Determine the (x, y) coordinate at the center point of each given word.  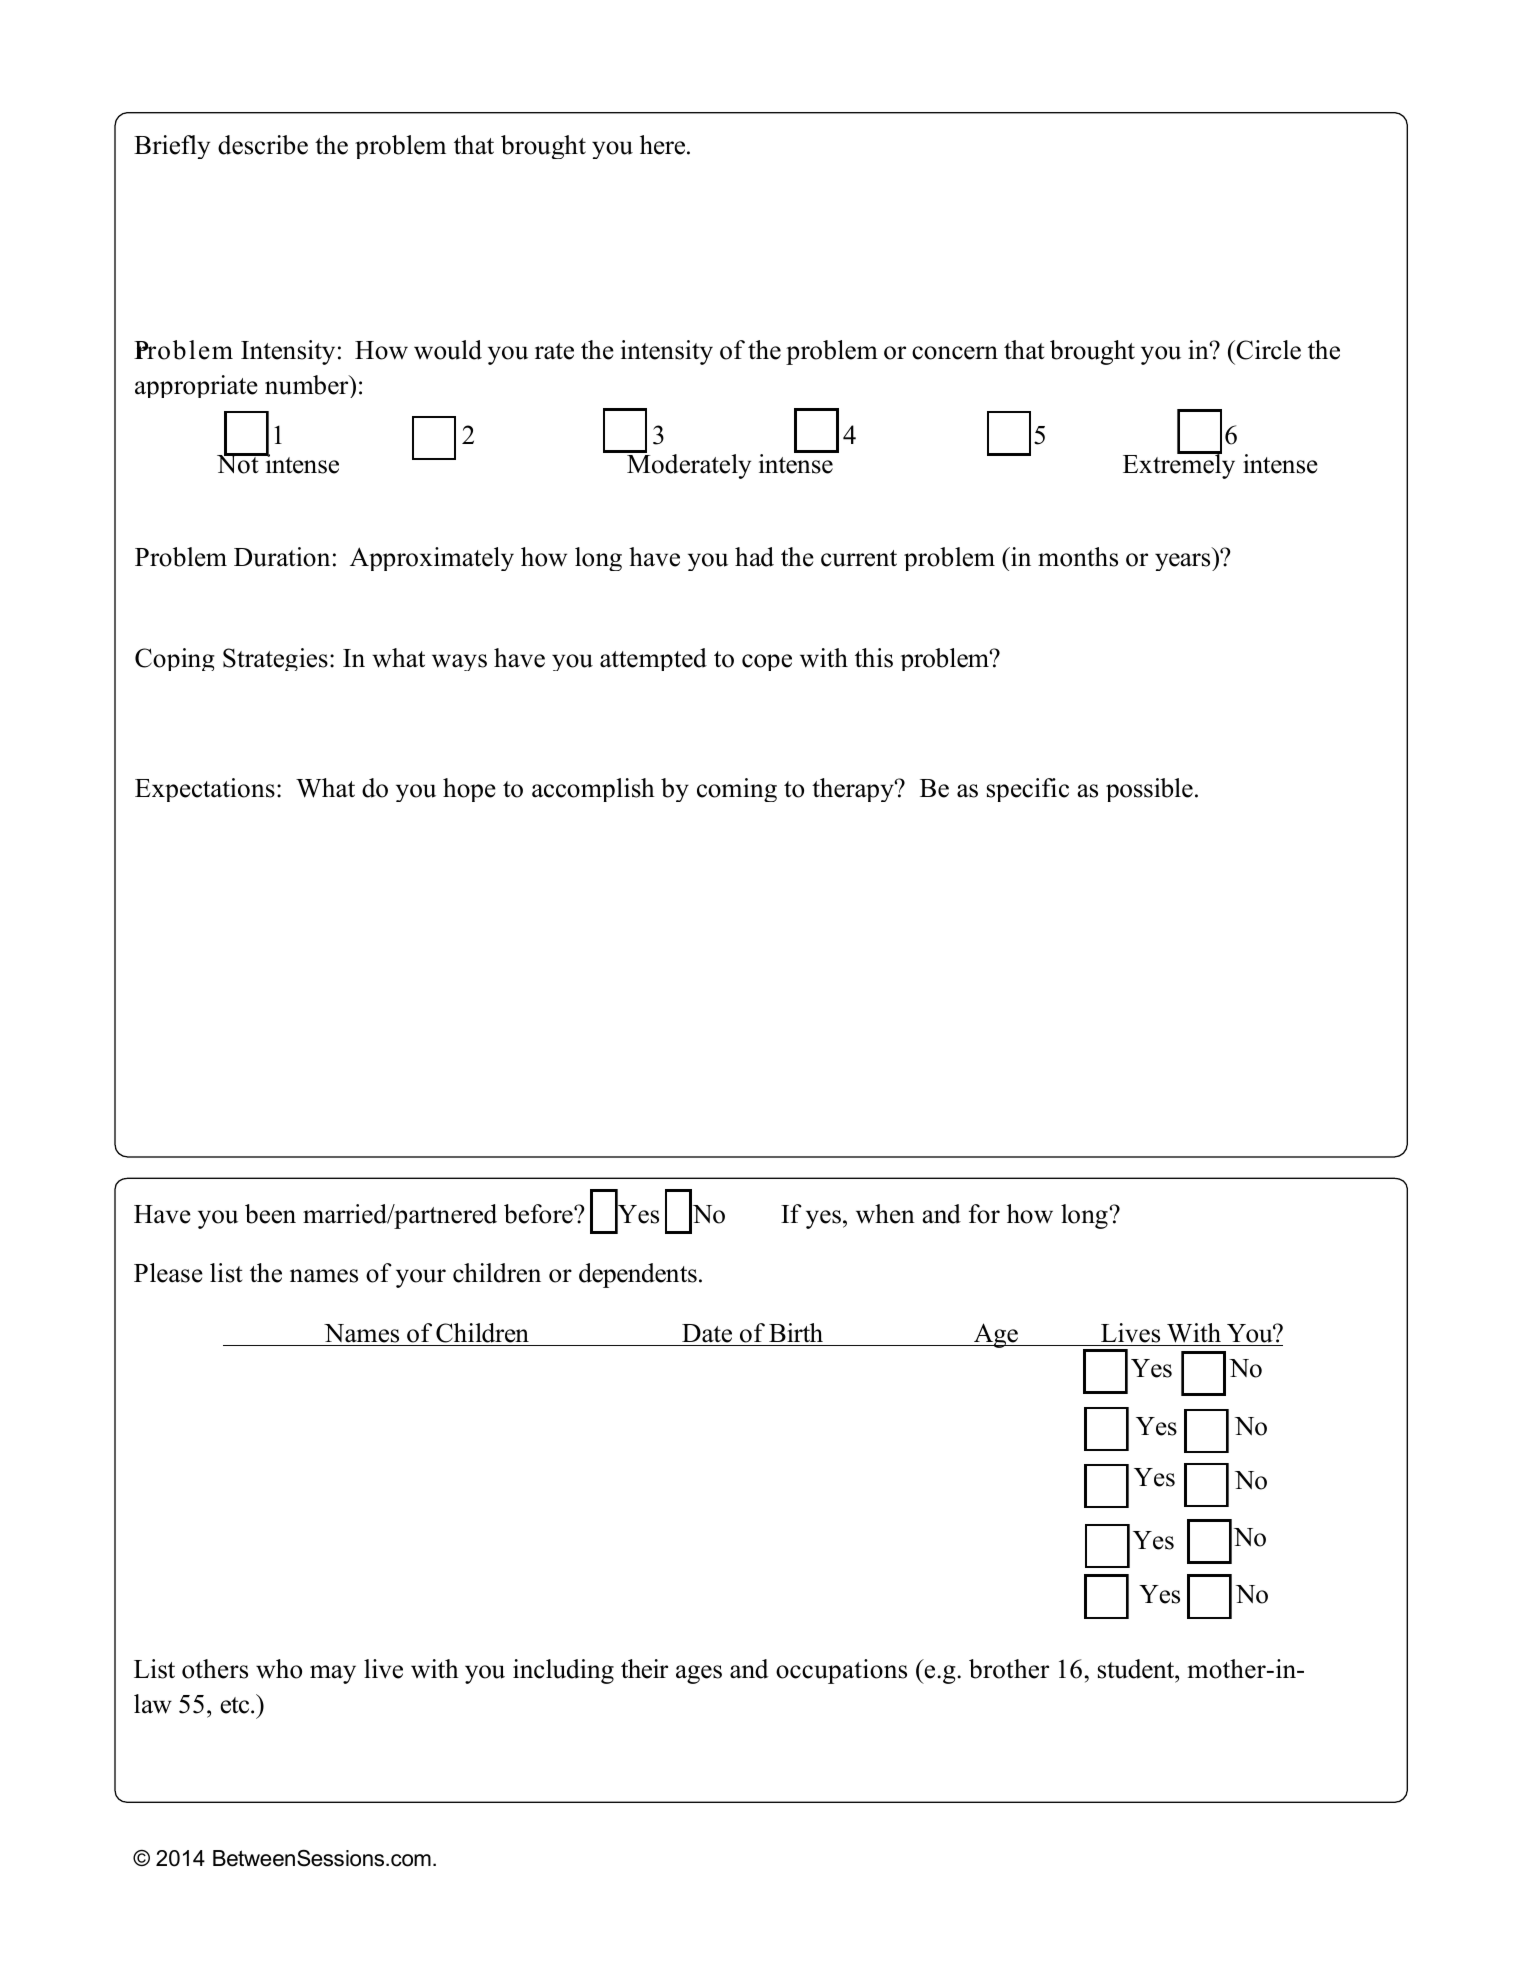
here (664, 145)
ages (699, 1674)
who (279, 1669)
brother (1009, 1669)
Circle (1267, 350)
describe (263, 145)
